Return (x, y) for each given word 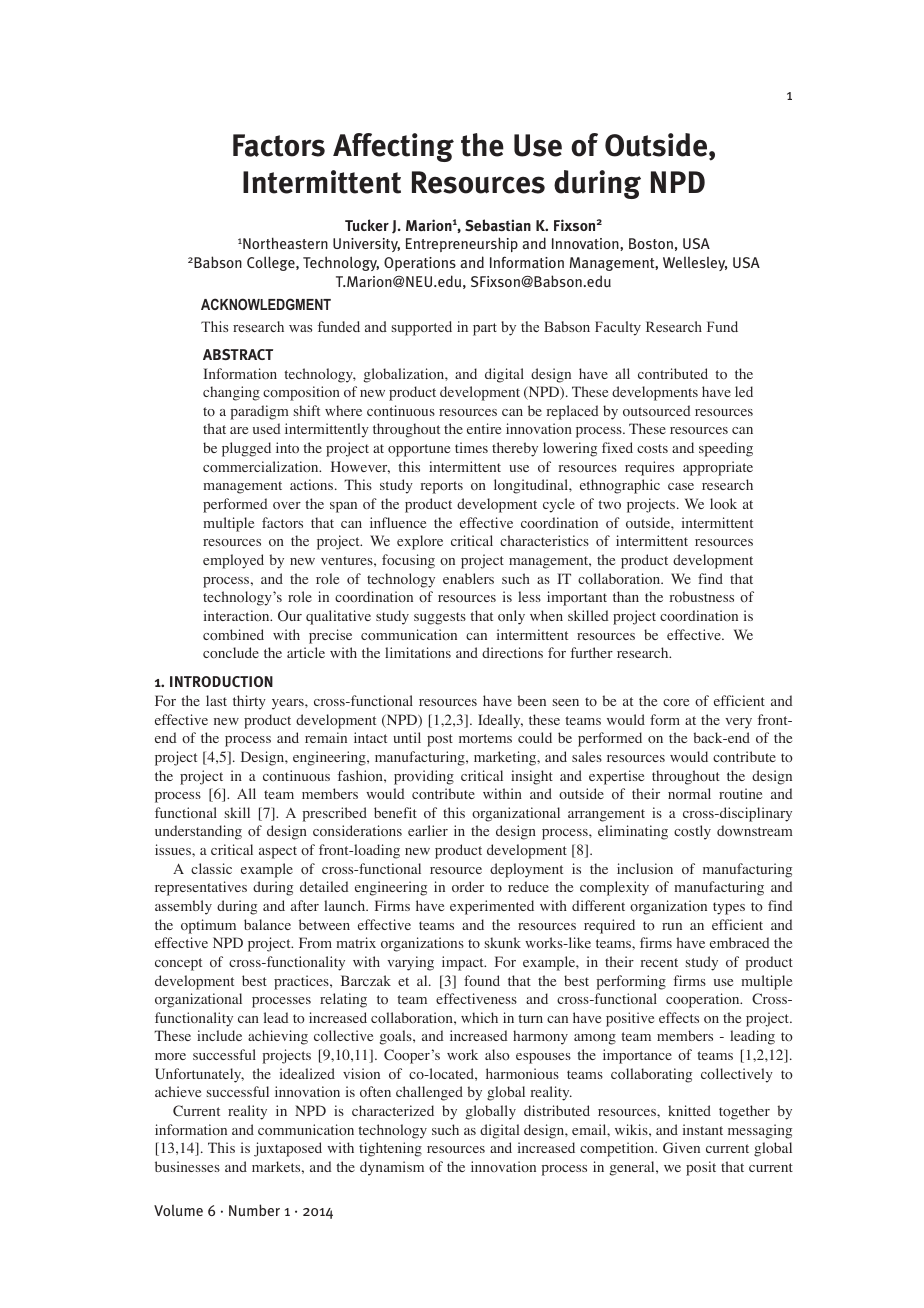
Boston (651, 243)
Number (254, 1210)
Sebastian (498, 225)
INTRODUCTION (221, 681)
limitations (418, 653)
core (676, 702)
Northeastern (285, 243)
